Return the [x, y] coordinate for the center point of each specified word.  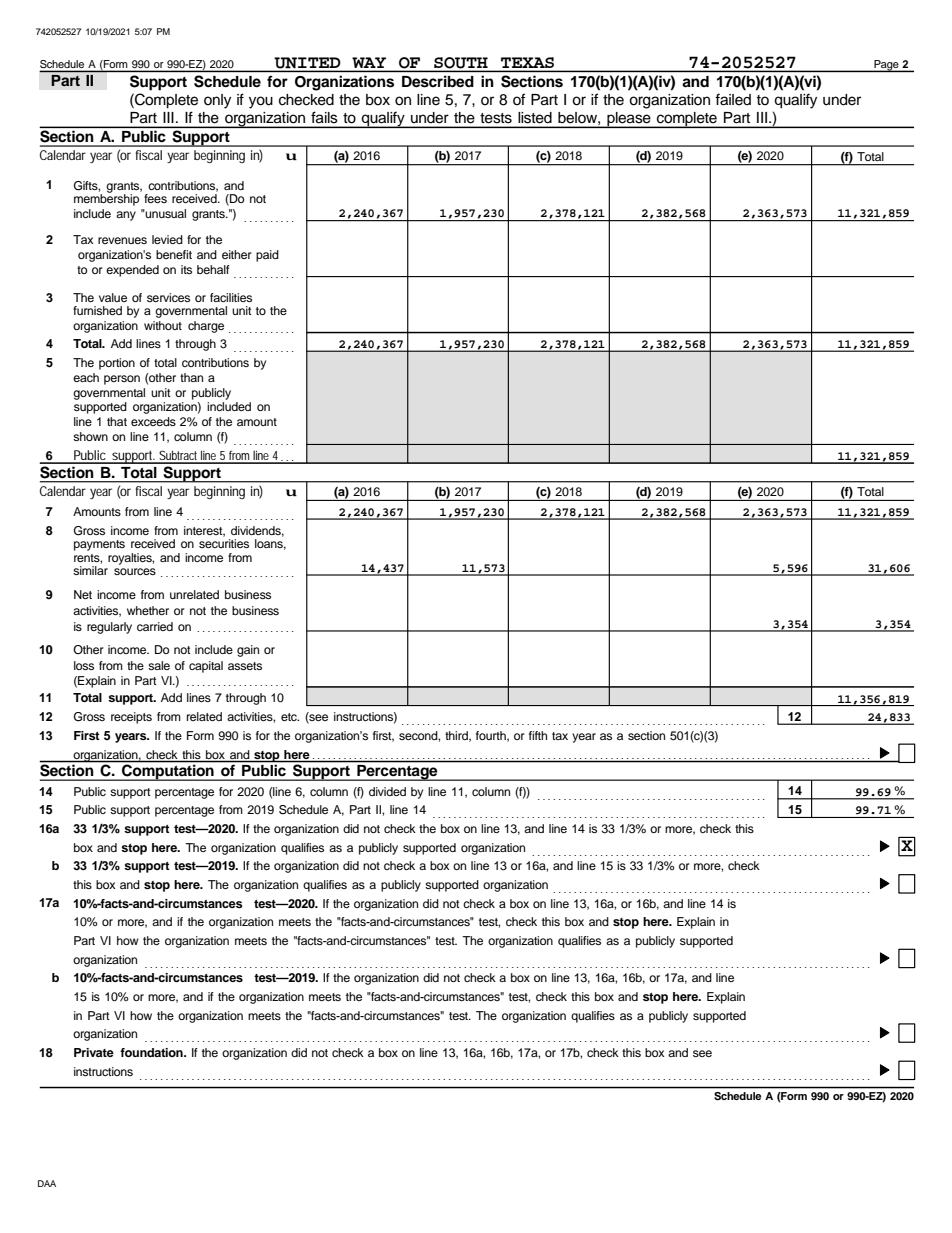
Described [437, 81]
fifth [538, 735]
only [217, 101]
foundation [152, 1052]
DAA [47, 1183]
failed [733, 99]
